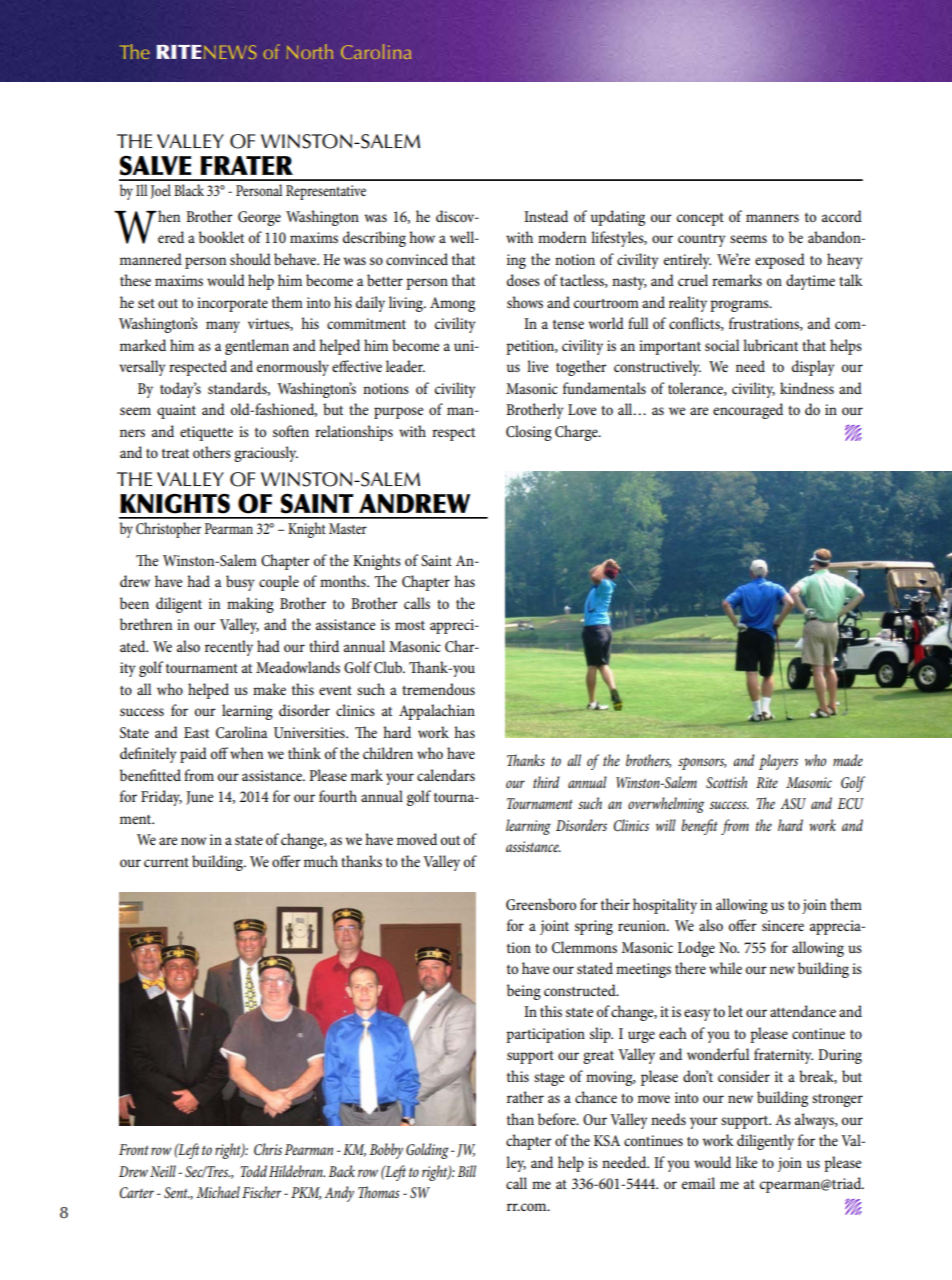 The image size is (952, 1280). I want to click on ASU, so click(793, 804).
